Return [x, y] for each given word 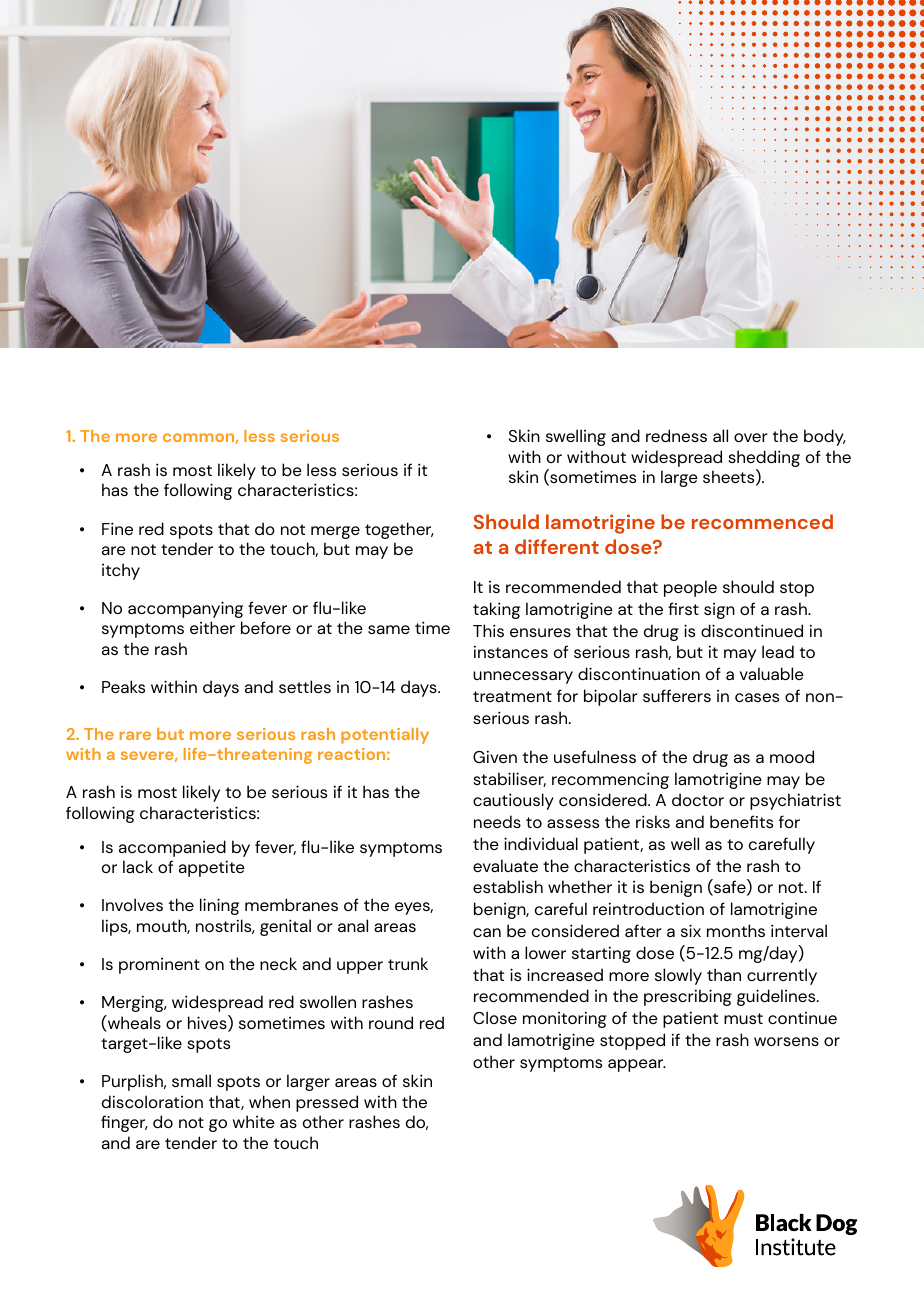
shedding [764, 460]
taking [496, 610]
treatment [512, 696]
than [724, 974]
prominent [159, 966]
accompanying [185, 609]
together [399, 530]
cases [757, 697]
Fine [117, 528]
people [690, 588]
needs [497, 821]
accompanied [172, 848]
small [191, 1080]
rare [135, 735]
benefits [741, 821]
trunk [408, 963]
